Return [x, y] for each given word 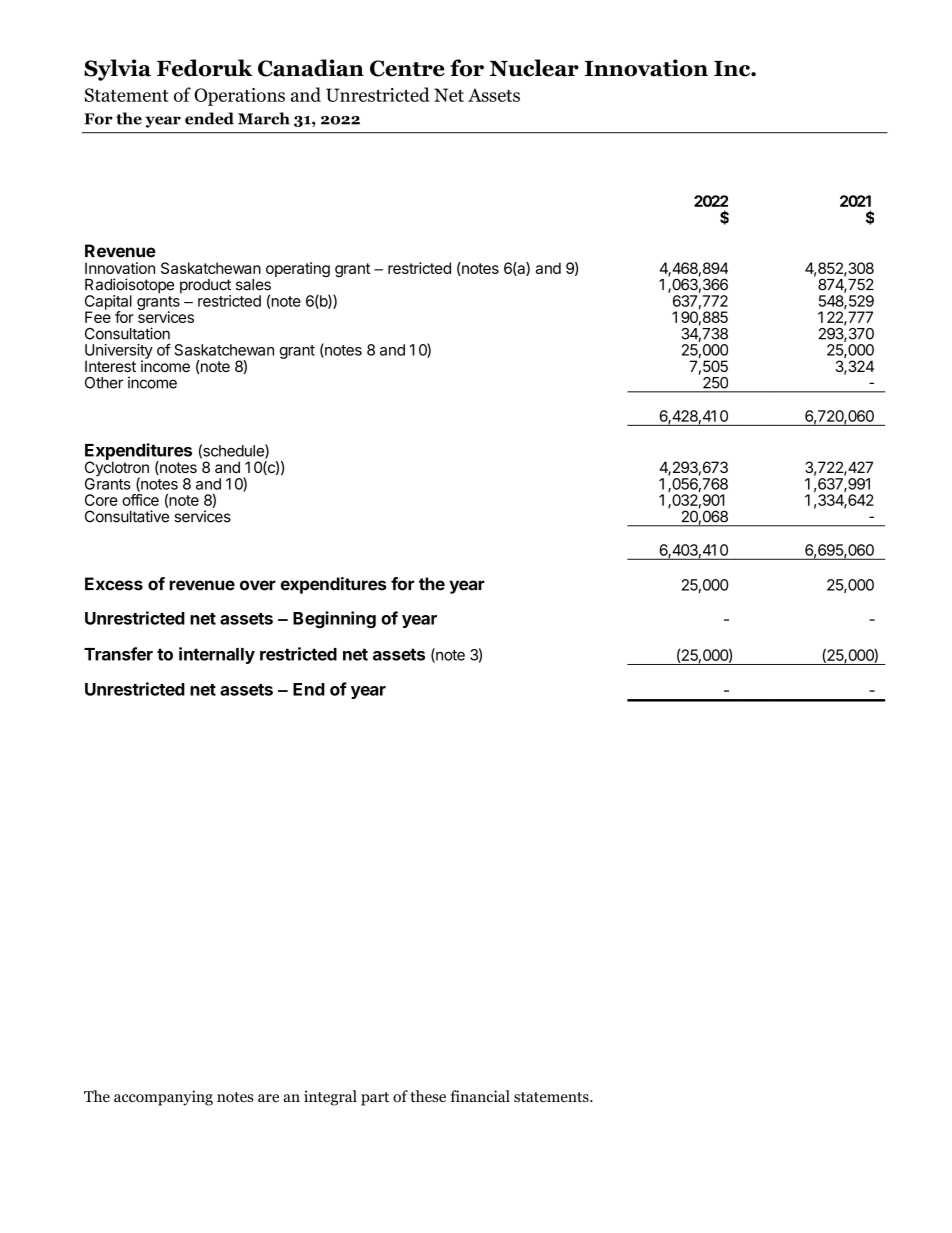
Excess [114, 584]
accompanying [163, 1098]
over [258, 585]
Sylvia [117, 70]
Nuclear [534, 68]
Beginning [334, 619]
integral [330, 1098]
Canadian [311, 68]
